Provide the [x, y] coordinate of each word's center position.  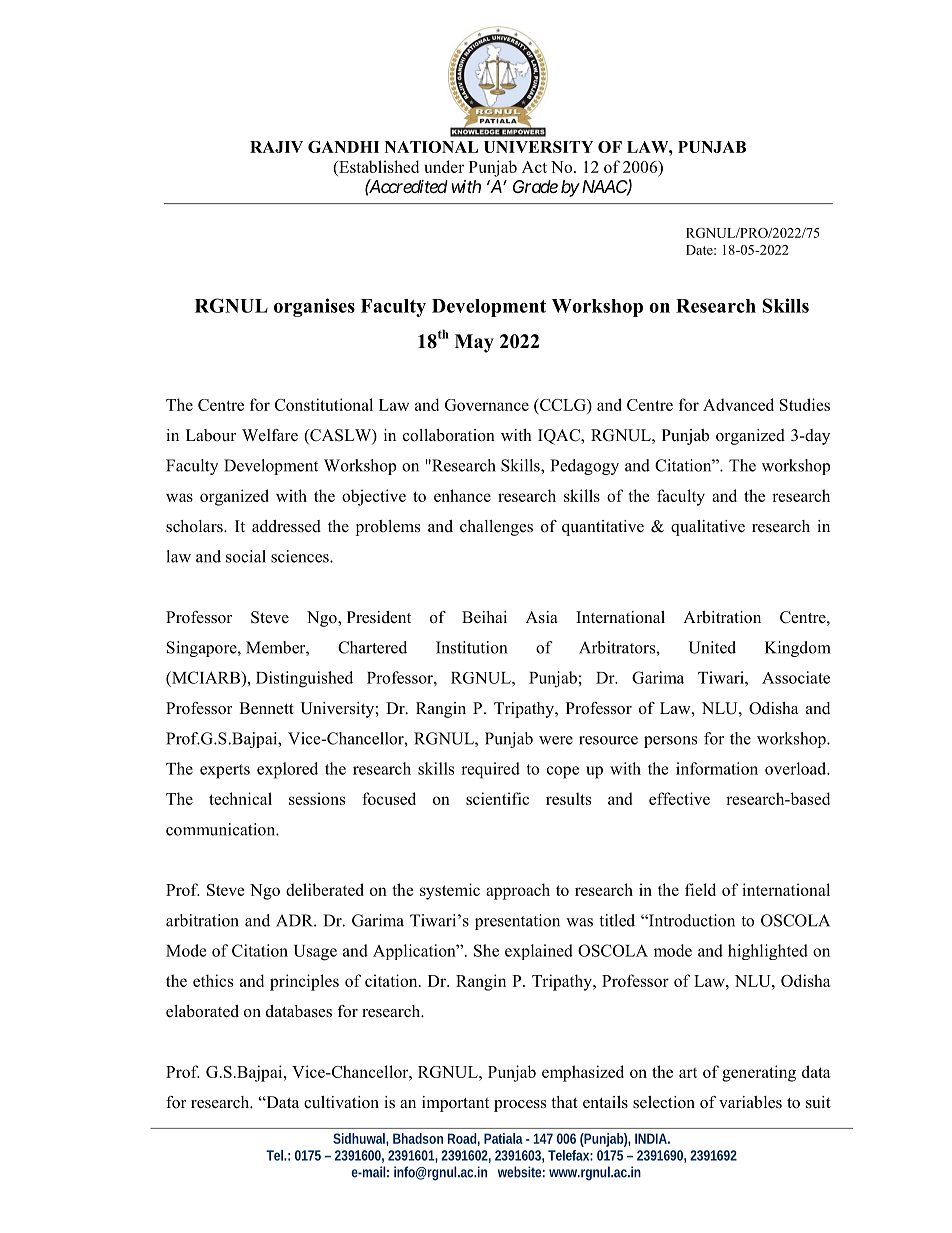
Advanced [738, 404]
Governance [487, 405]
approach [518, 891]
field [700, 889]
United [712, 647]
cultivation [341, 1102]
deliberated [325, 889]
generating [759, 1073]
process [520, 1106]
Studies [805, 404]
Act [534, 167]
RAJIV [276, 147]
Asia [542, 617]
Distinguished [304, 679]
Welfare [270, 435]
